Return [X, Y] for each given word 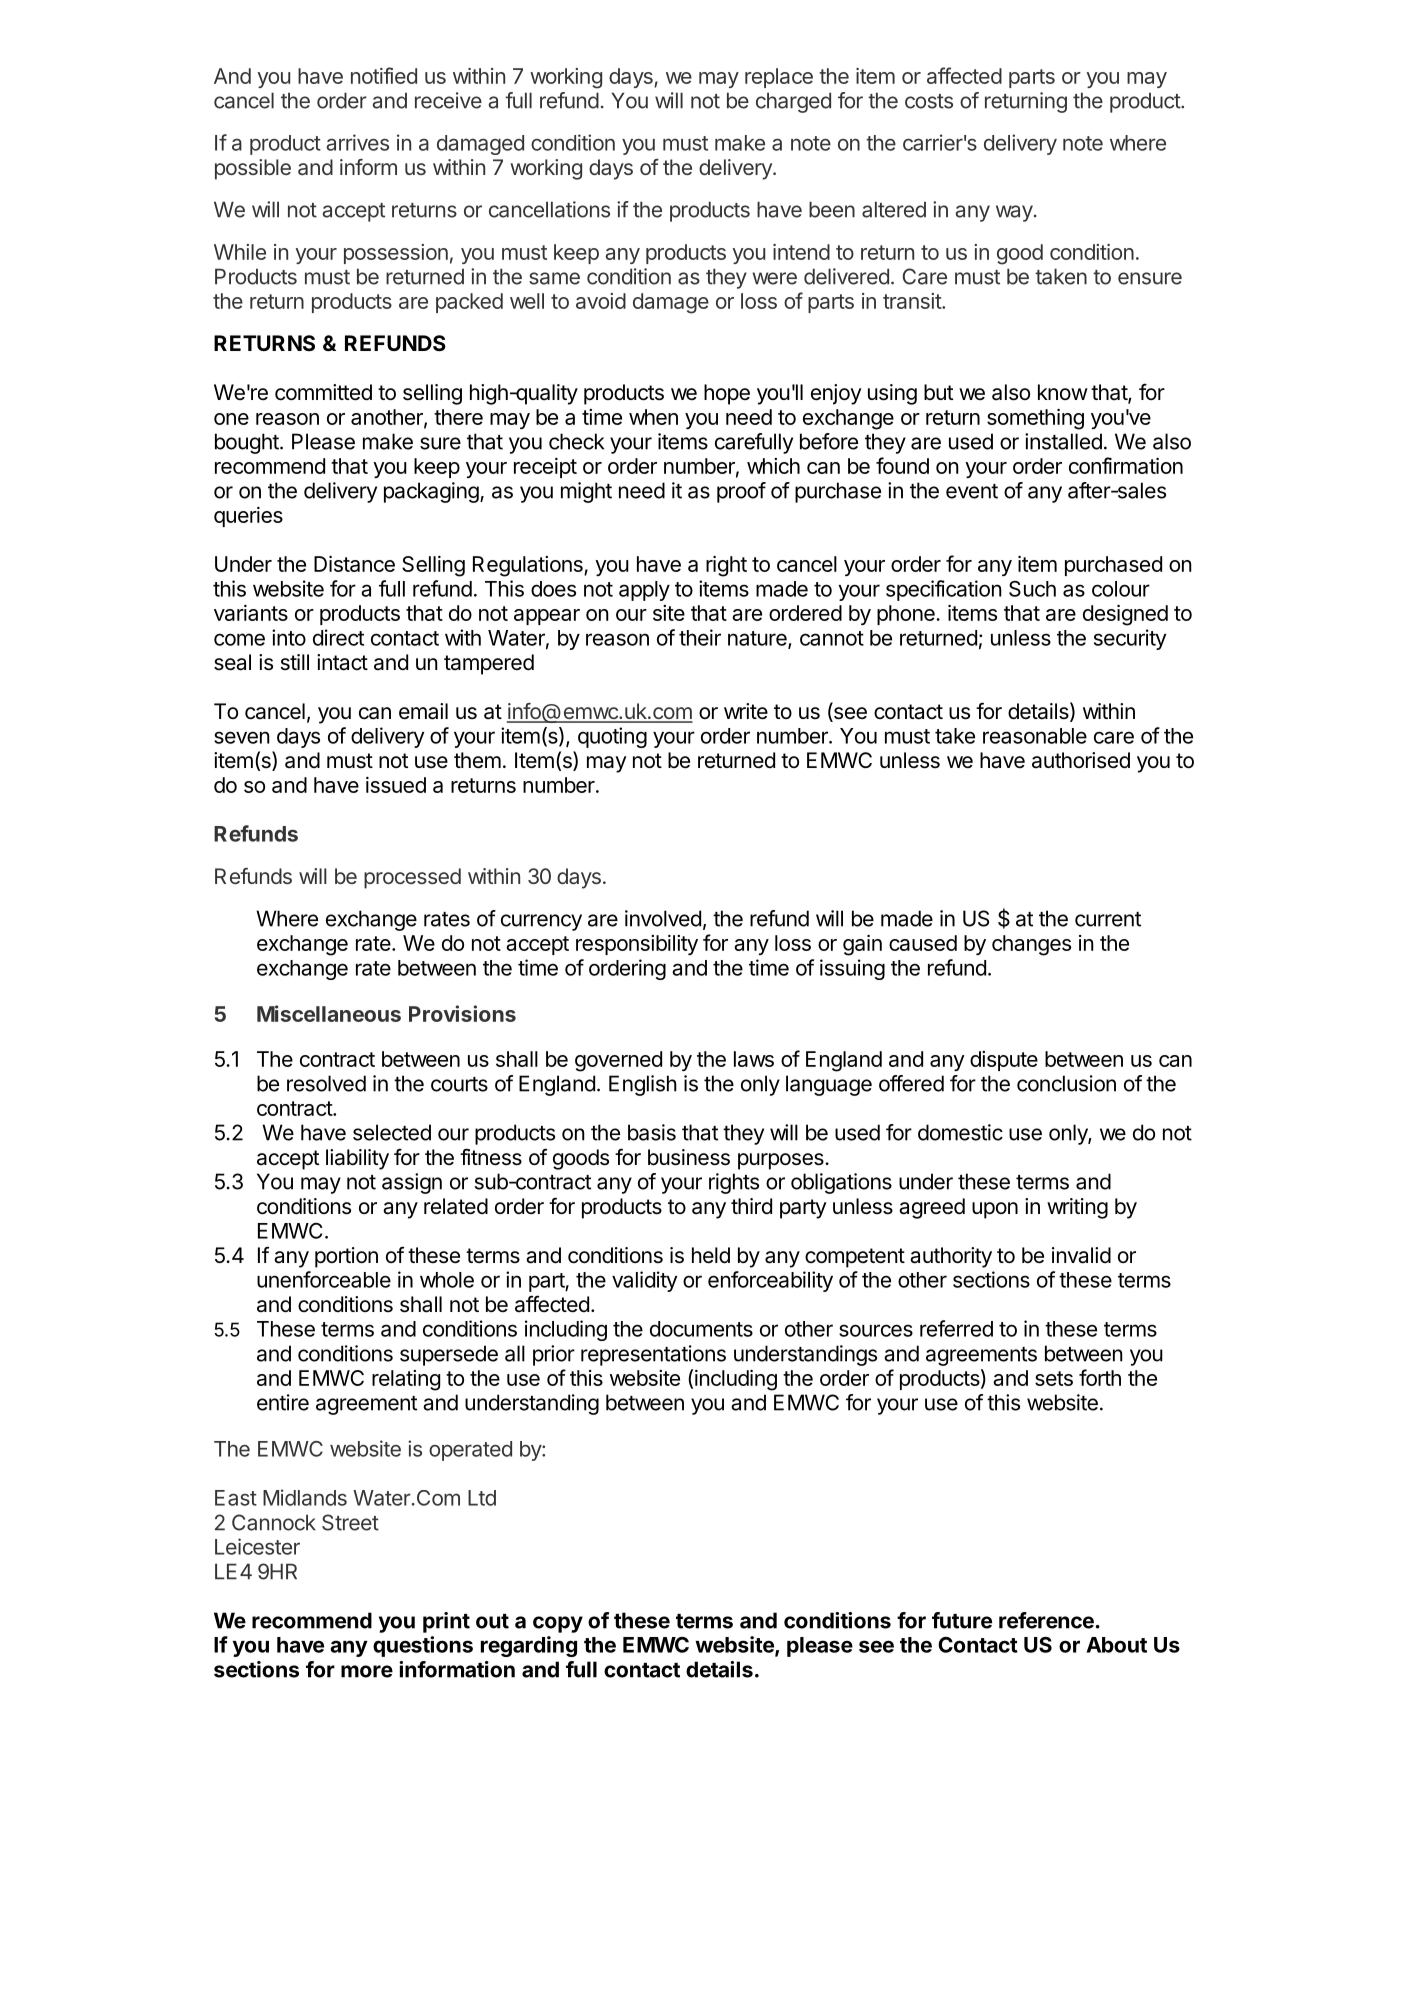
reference [1046, 1620]
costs [929, 101]
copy [558, 1624]
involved [663, 918]
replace [779, 78]
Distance [354, 564]
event [972, 491]
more [367, 1671]
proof [741, 492]
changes [1031, 945]
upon [995, 1210]
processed [412, 878]
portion [346, 1257]
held [711, 1255]
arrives [357, 142]
